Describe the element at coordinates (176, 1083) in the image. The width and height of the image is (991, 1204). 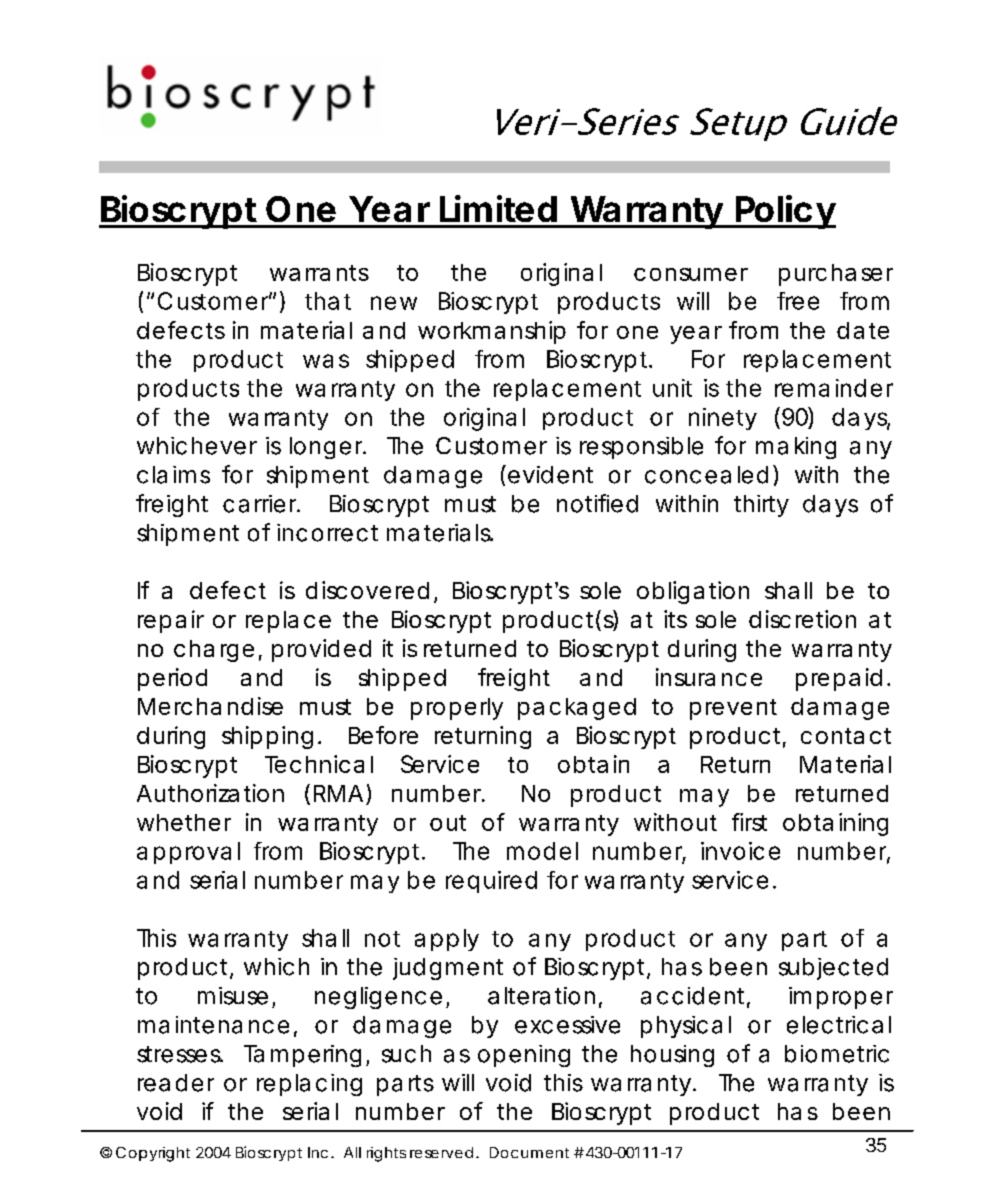
I see `reader` at that location.
